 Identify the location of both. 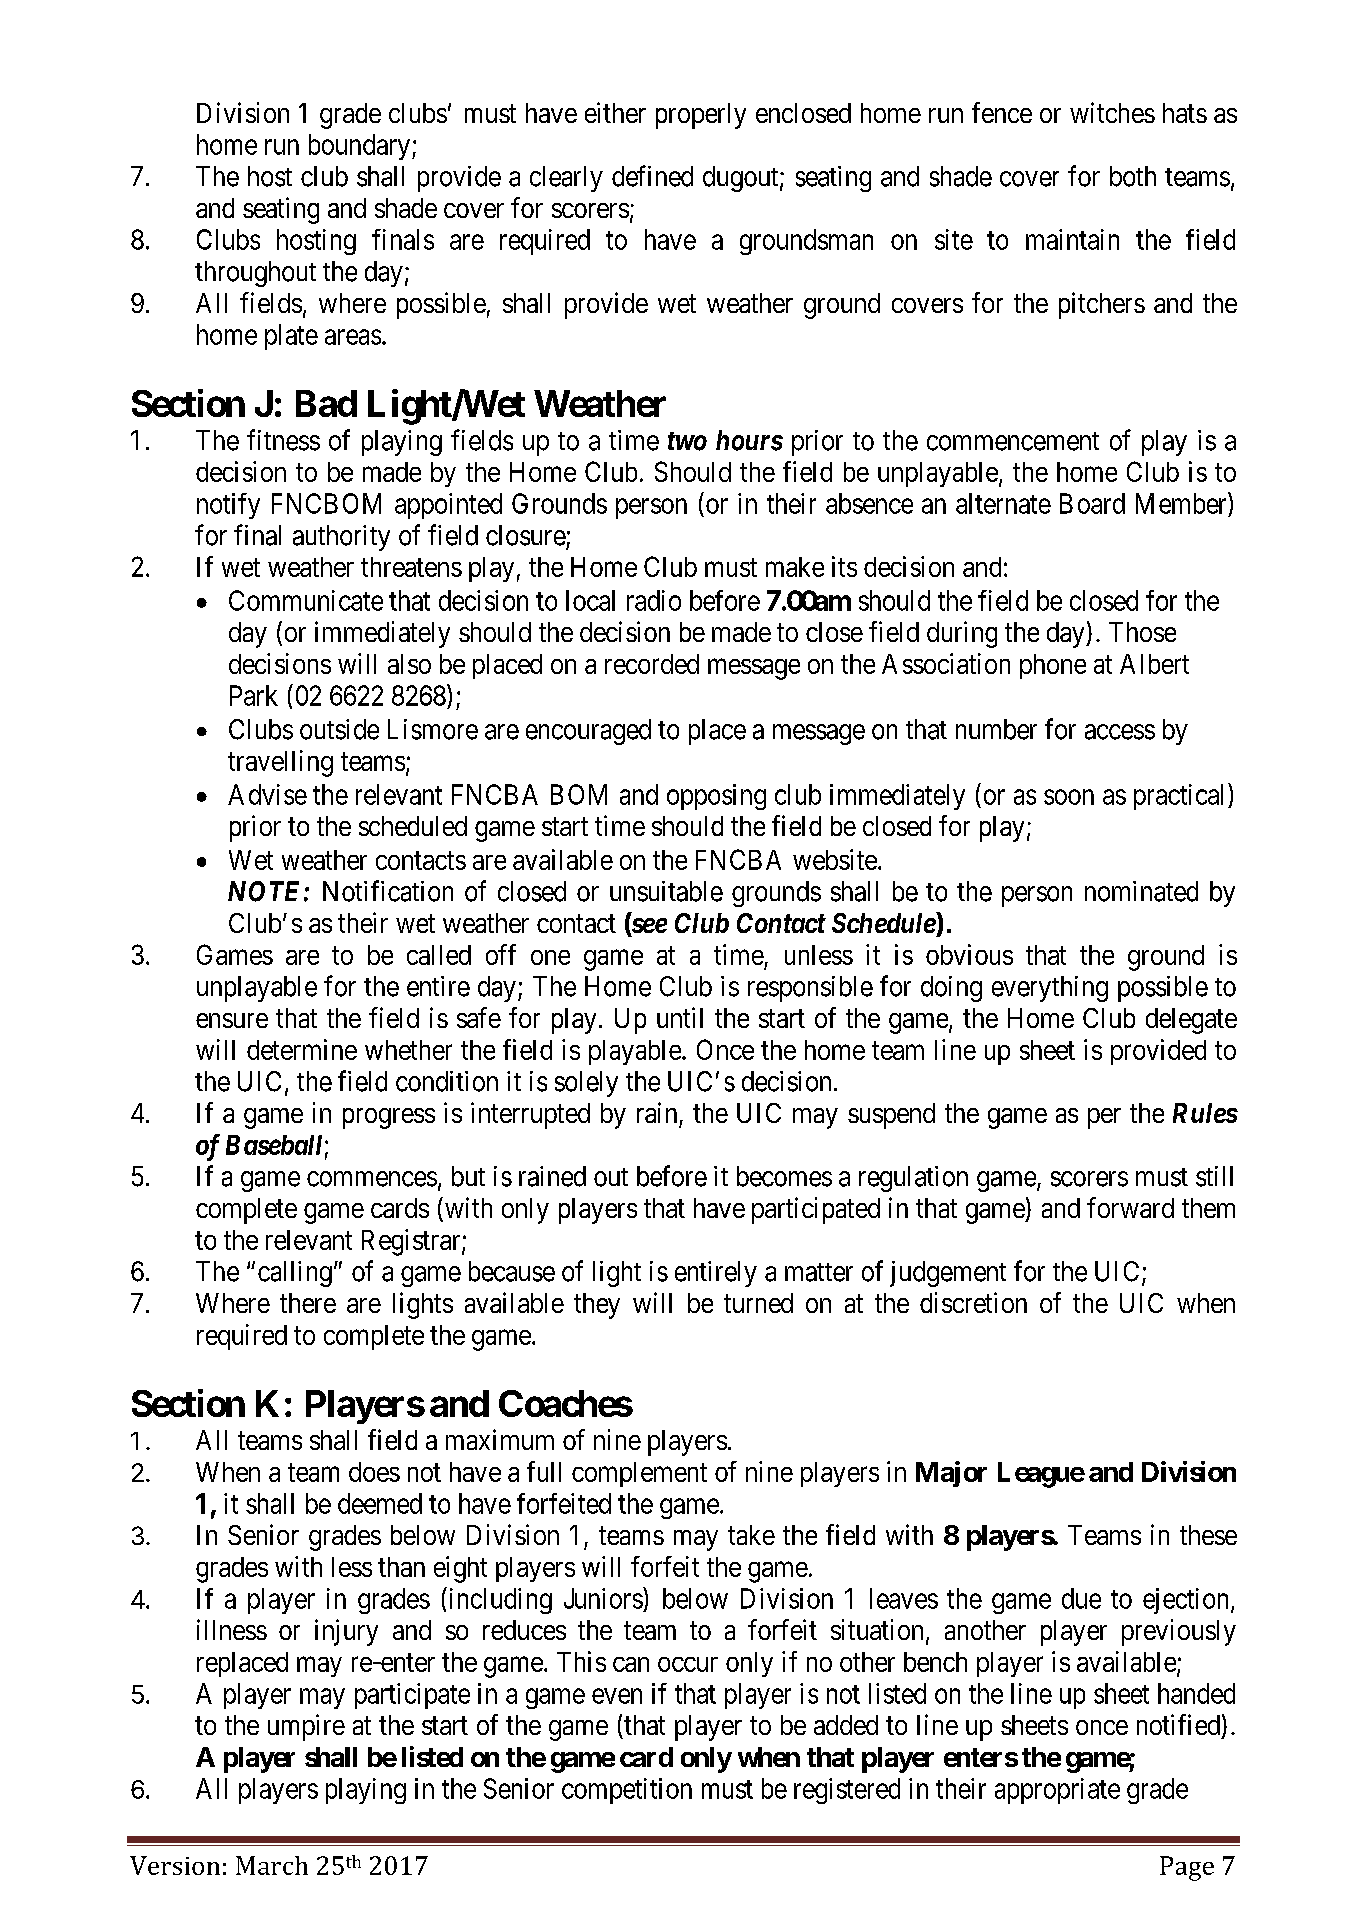
(1133, 176).
